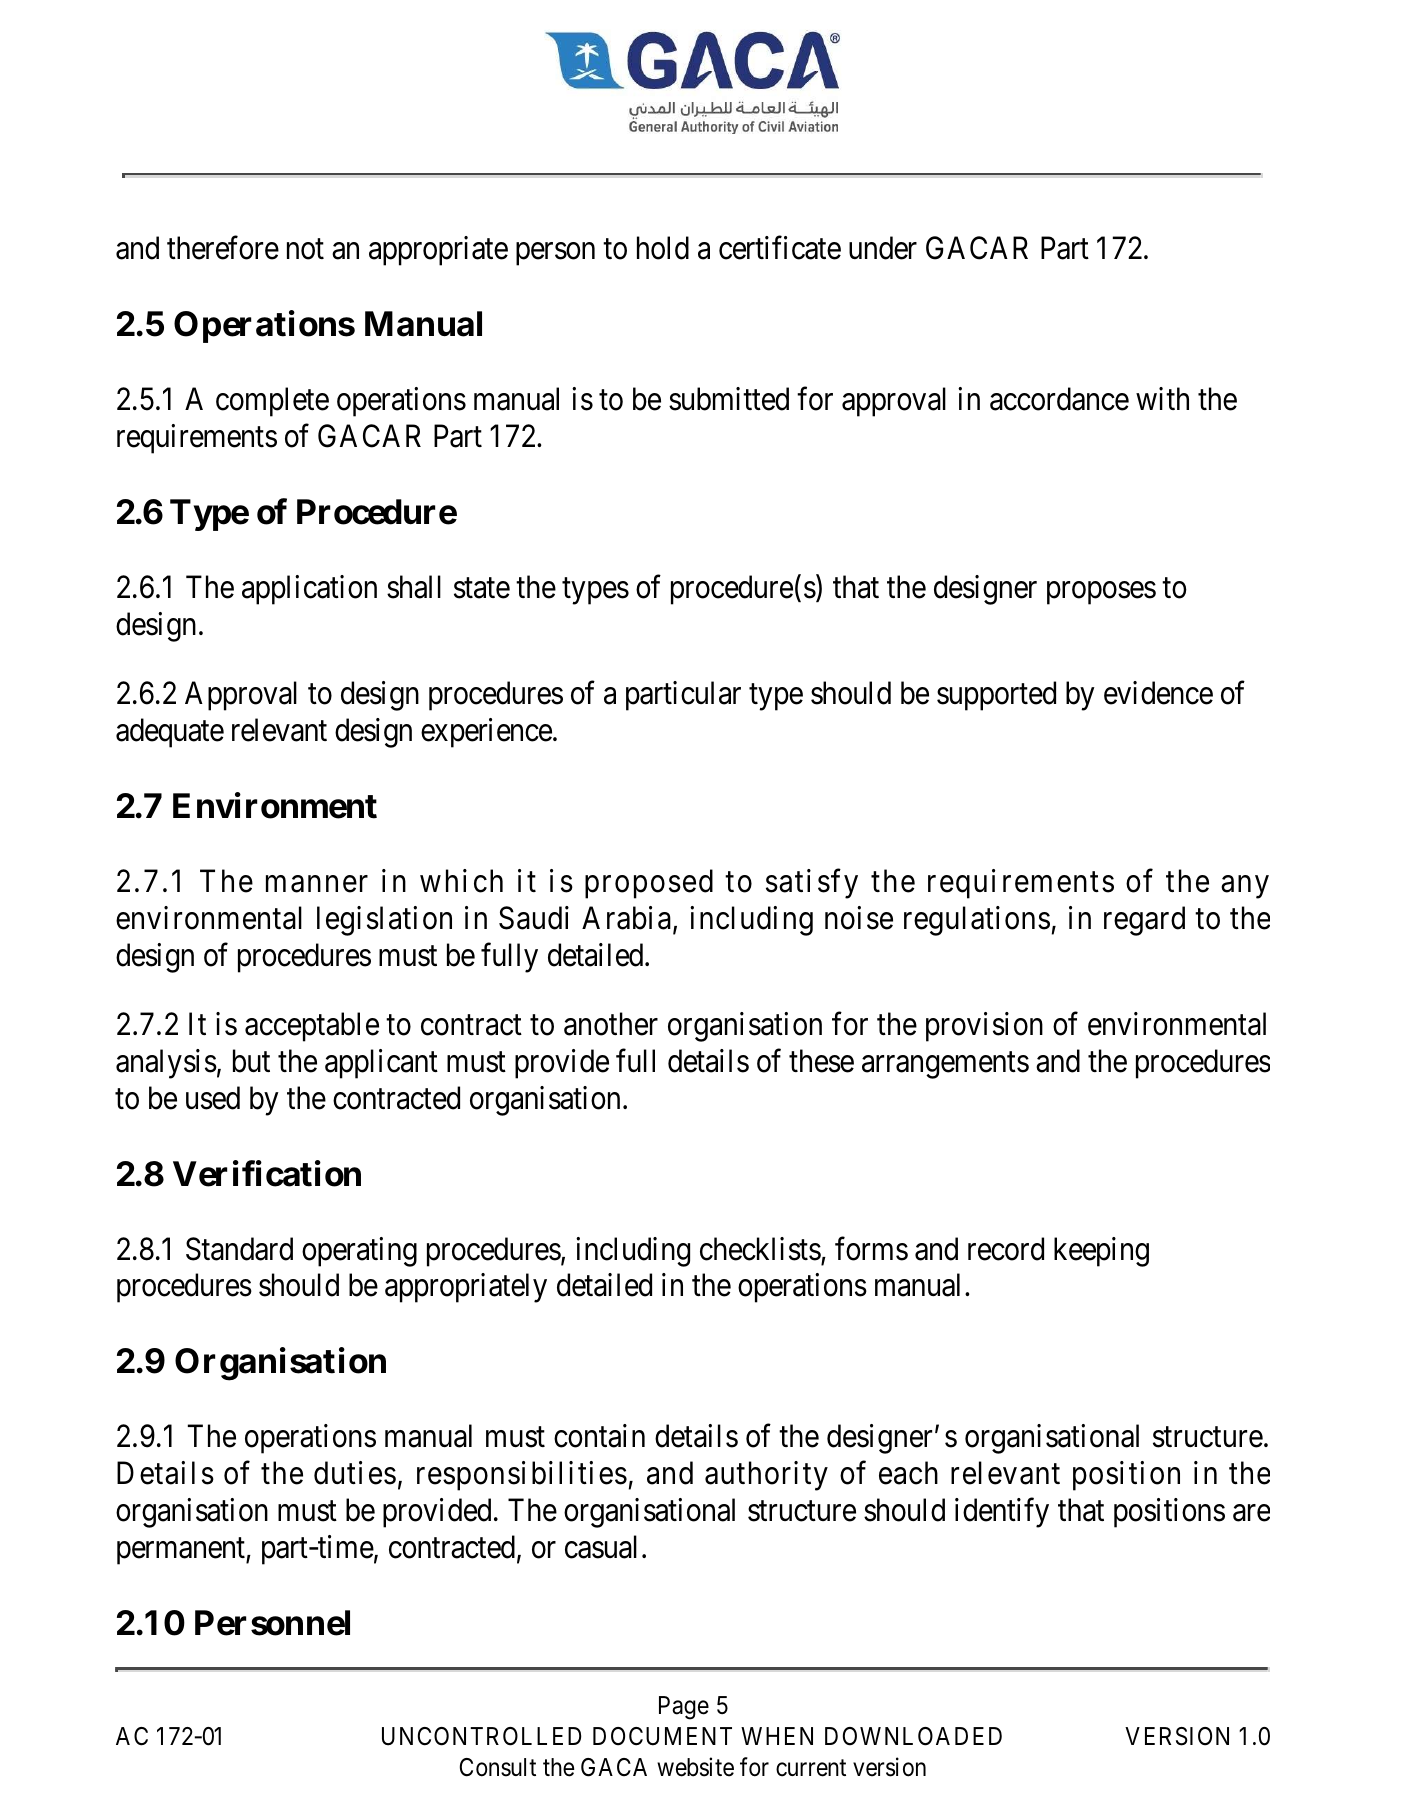 This image has width=1413, height=1815. Describe the element at coordinates (663, 248) in the image. I see `hold` at that location.
